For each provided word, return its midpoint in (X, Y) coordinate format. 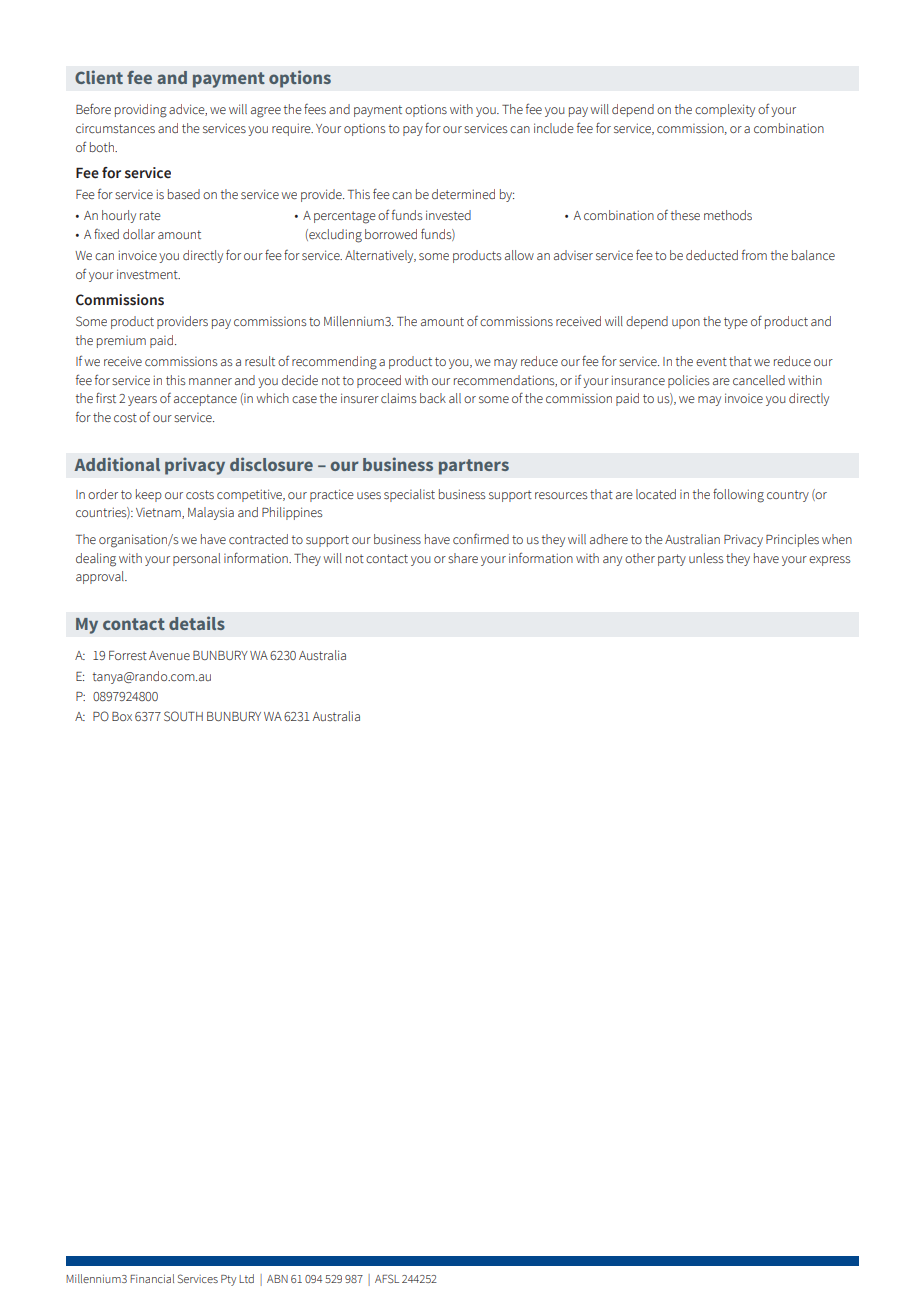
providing (141, 111)
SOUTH (183, 716)
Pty (228, 1280)
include (554, 128)
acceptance (205, 400)
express (830, 561)
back (433, 398)
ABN (277, 1279)
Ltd (246, 1278)
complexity (725, 110)
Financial (152, 1278)
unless (706, 558)
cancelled (759, 380)
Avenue (169, 655)
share (463, 558)
